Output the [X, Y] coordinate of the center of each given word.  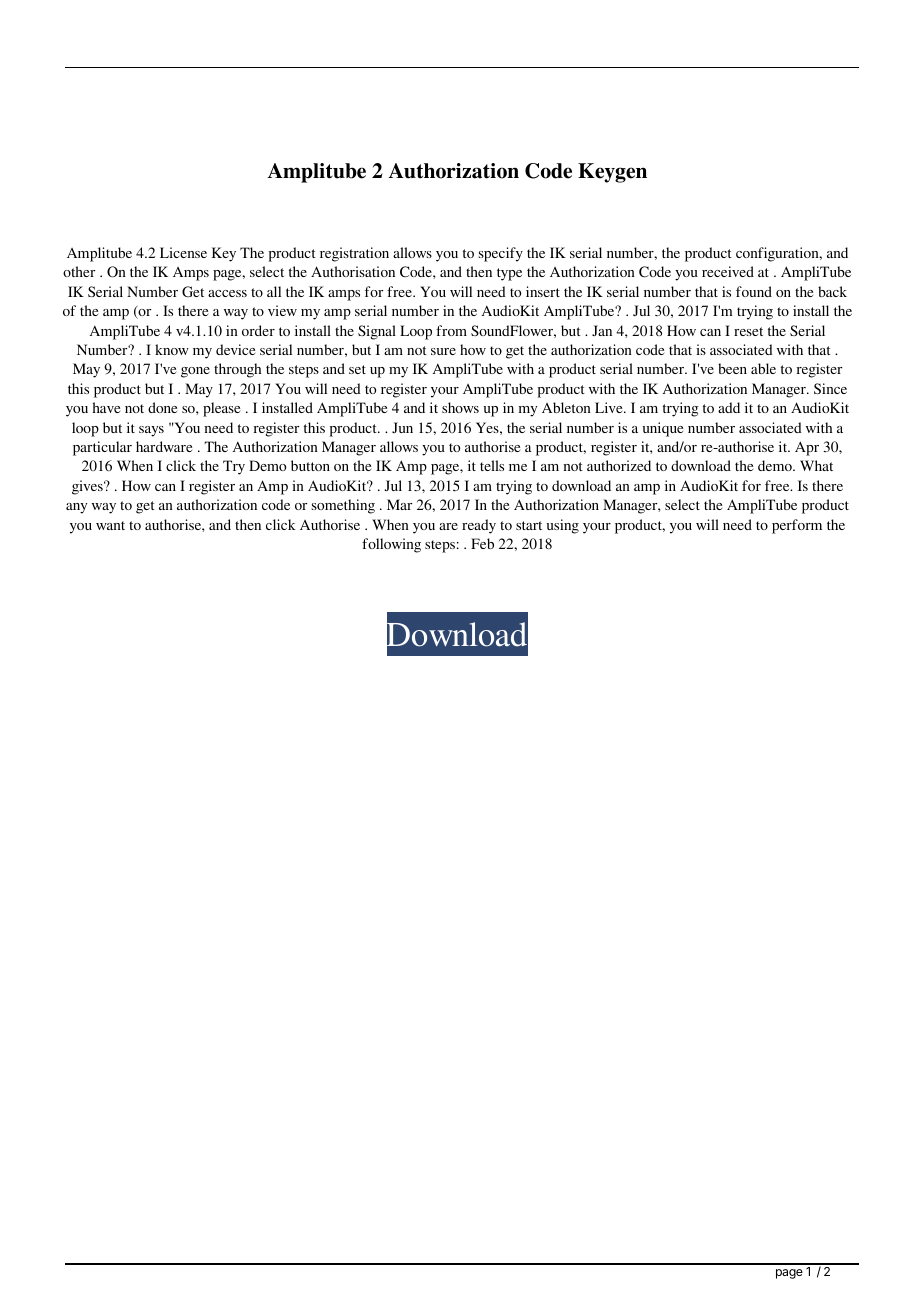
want [110, 525]
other [79, 271]
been [732, 368]
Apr [807, 448]
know [172, 349]
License [183, 252]
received [728, 271]
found [754, 291]
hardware [164, 446]
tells [492, 465]
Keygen [612, 173]
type [509, 274]
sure [443, 351]
